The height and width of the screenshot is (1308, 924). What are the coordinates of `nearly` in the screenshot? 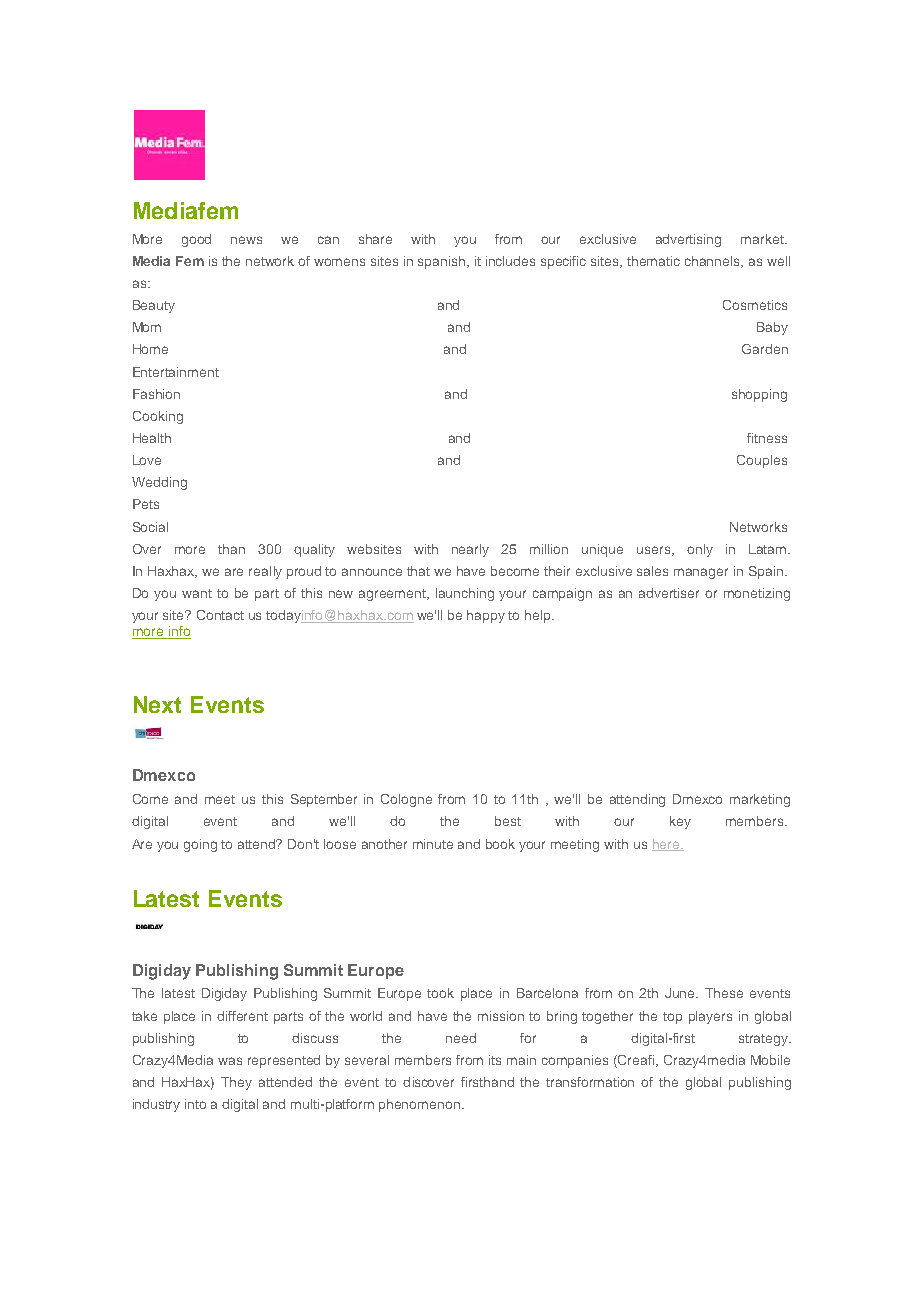 It's located at (470, 550).
